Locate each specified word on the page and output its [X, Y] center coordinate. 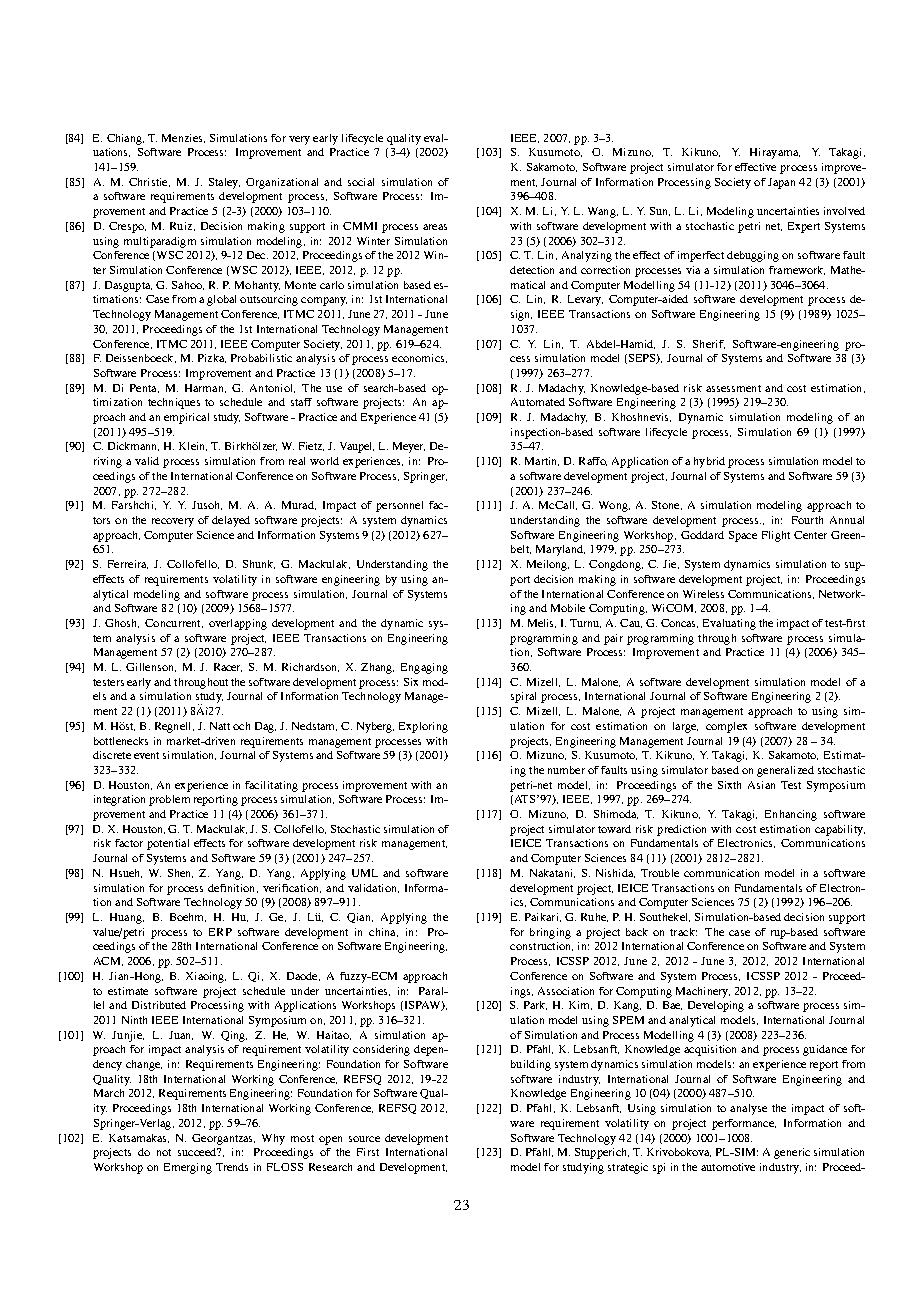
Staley [224, 183]
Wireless [703, 594]
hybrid [709, 462]
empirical [186, 418]
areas [435, 227]
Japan [781, 183]
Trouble [660, 873]
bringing [550, 933]
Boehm [188, 917]
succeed [198, 1152]
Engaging [424, 668]
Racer [228, 667]
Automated [538, 402]
